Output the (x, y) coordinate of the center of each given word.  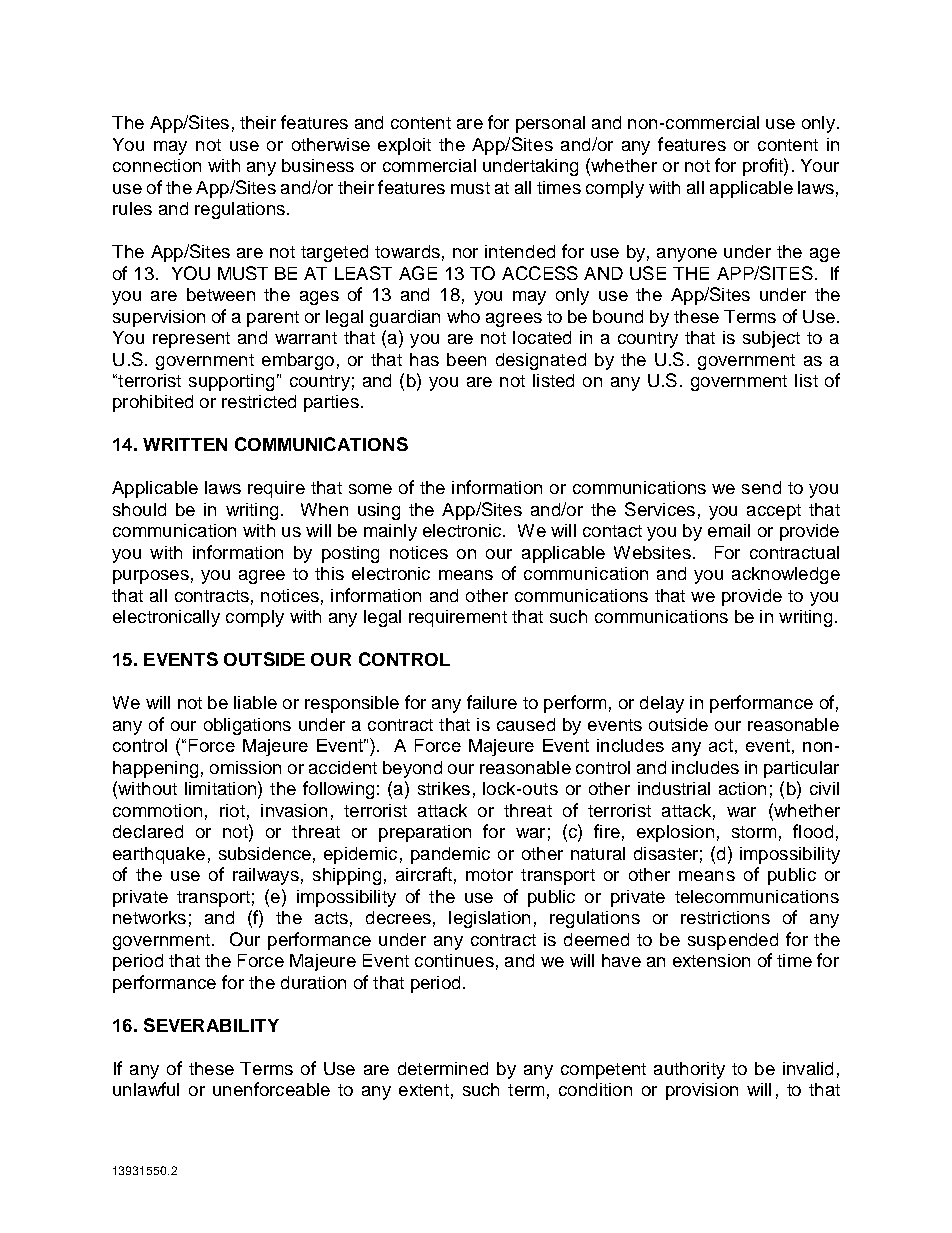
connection (157, 165)
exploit (404, 146)
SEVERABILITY (211, 1025)
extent (424, 1090)
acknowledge (786, 575)
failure (492, 702)
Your (820, 165)
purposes (151, 577)
